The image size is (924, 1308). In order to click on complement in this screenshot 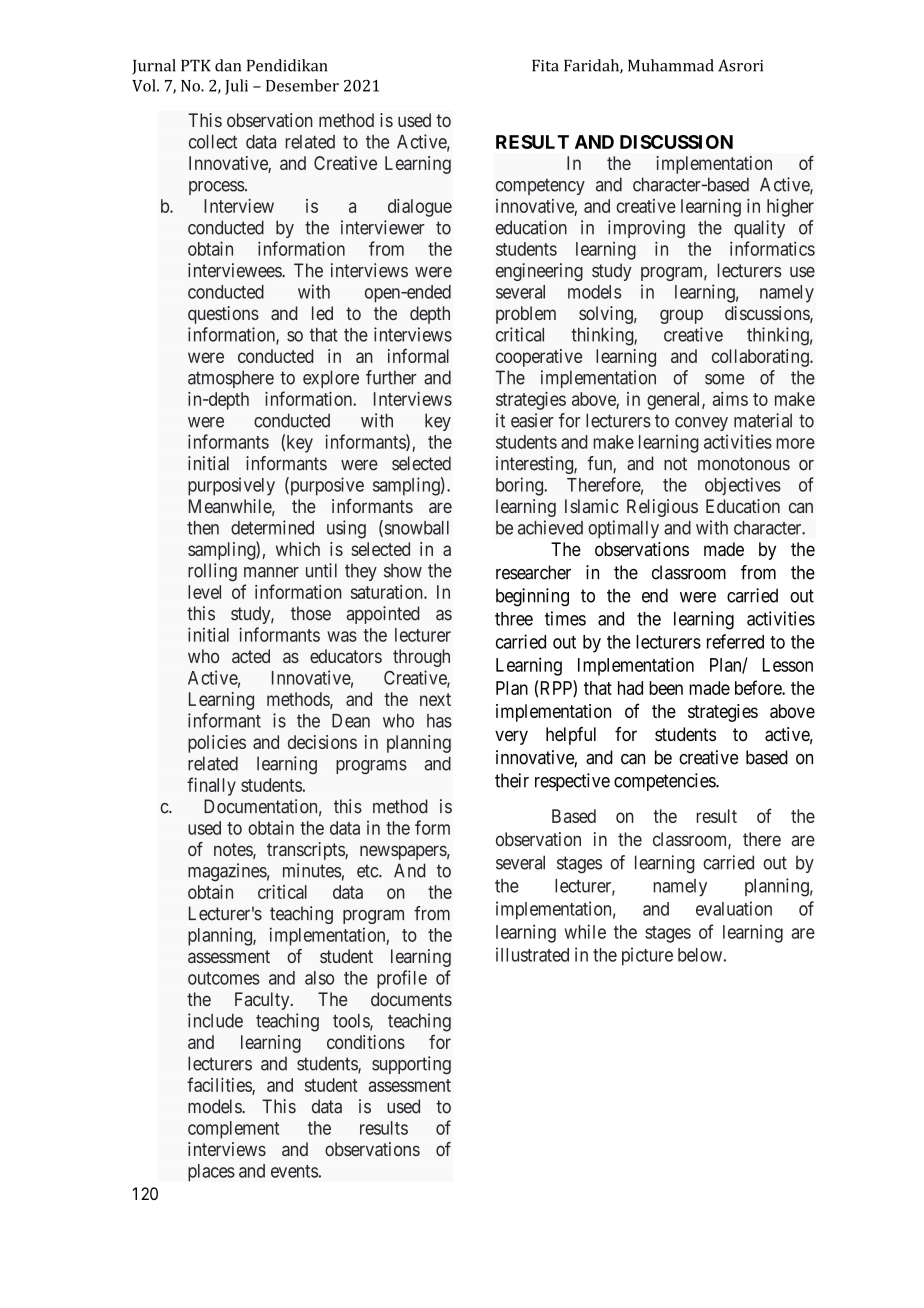, I will do `click(233, 1130)`.
